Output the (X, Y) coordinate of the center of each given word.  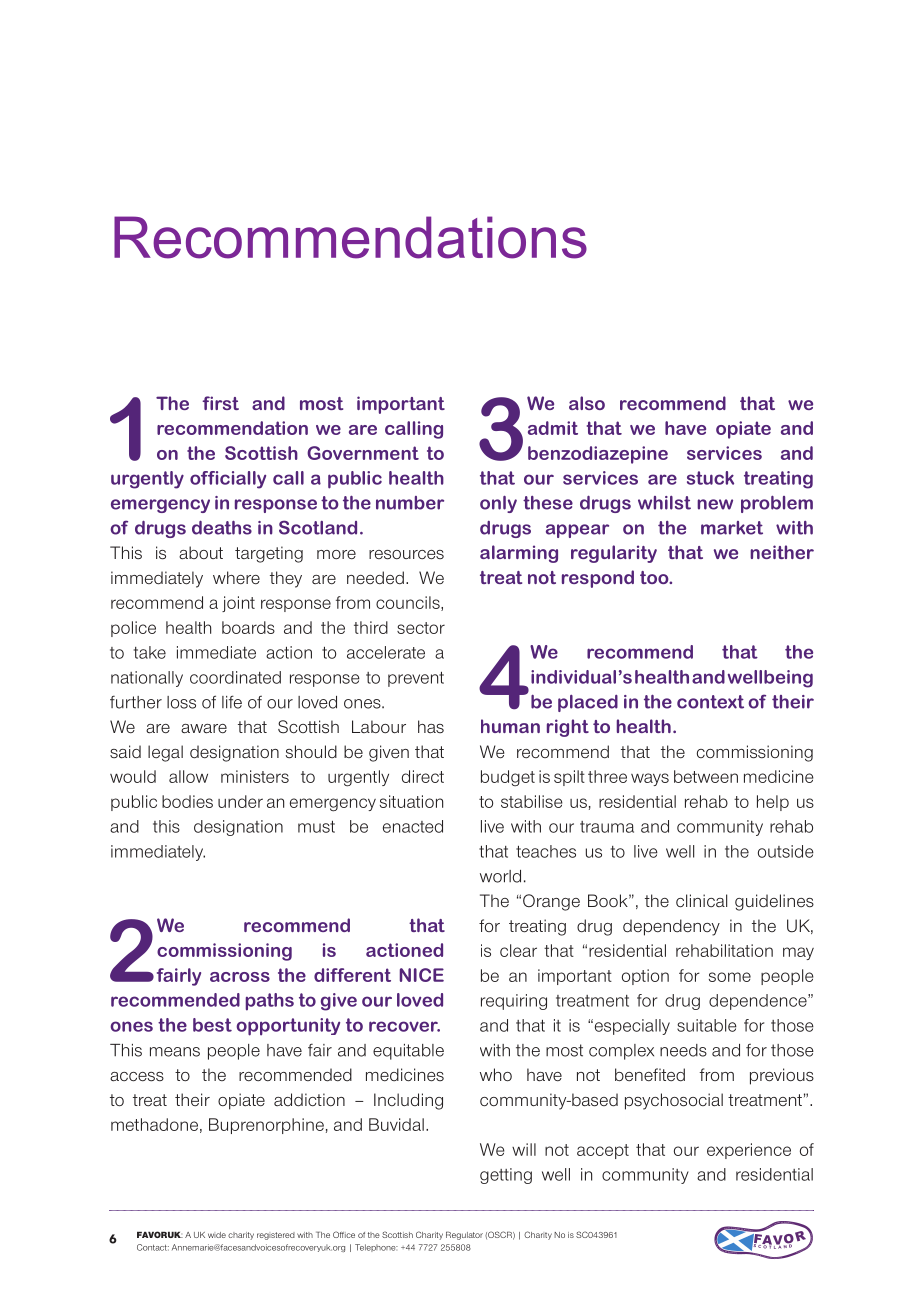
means (175, 1052)
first (220, 403)
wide (217, 1235)
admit (553, 428)
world (500, 876)
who (496, 1075)
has (431, 726)
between (706, 776)
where (236, 577)
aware (204, 729)
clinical (701, 901)
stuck (710, 478)
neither (782, 552)
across (240, 977)
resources (406, 555)
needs (683, 1050)
